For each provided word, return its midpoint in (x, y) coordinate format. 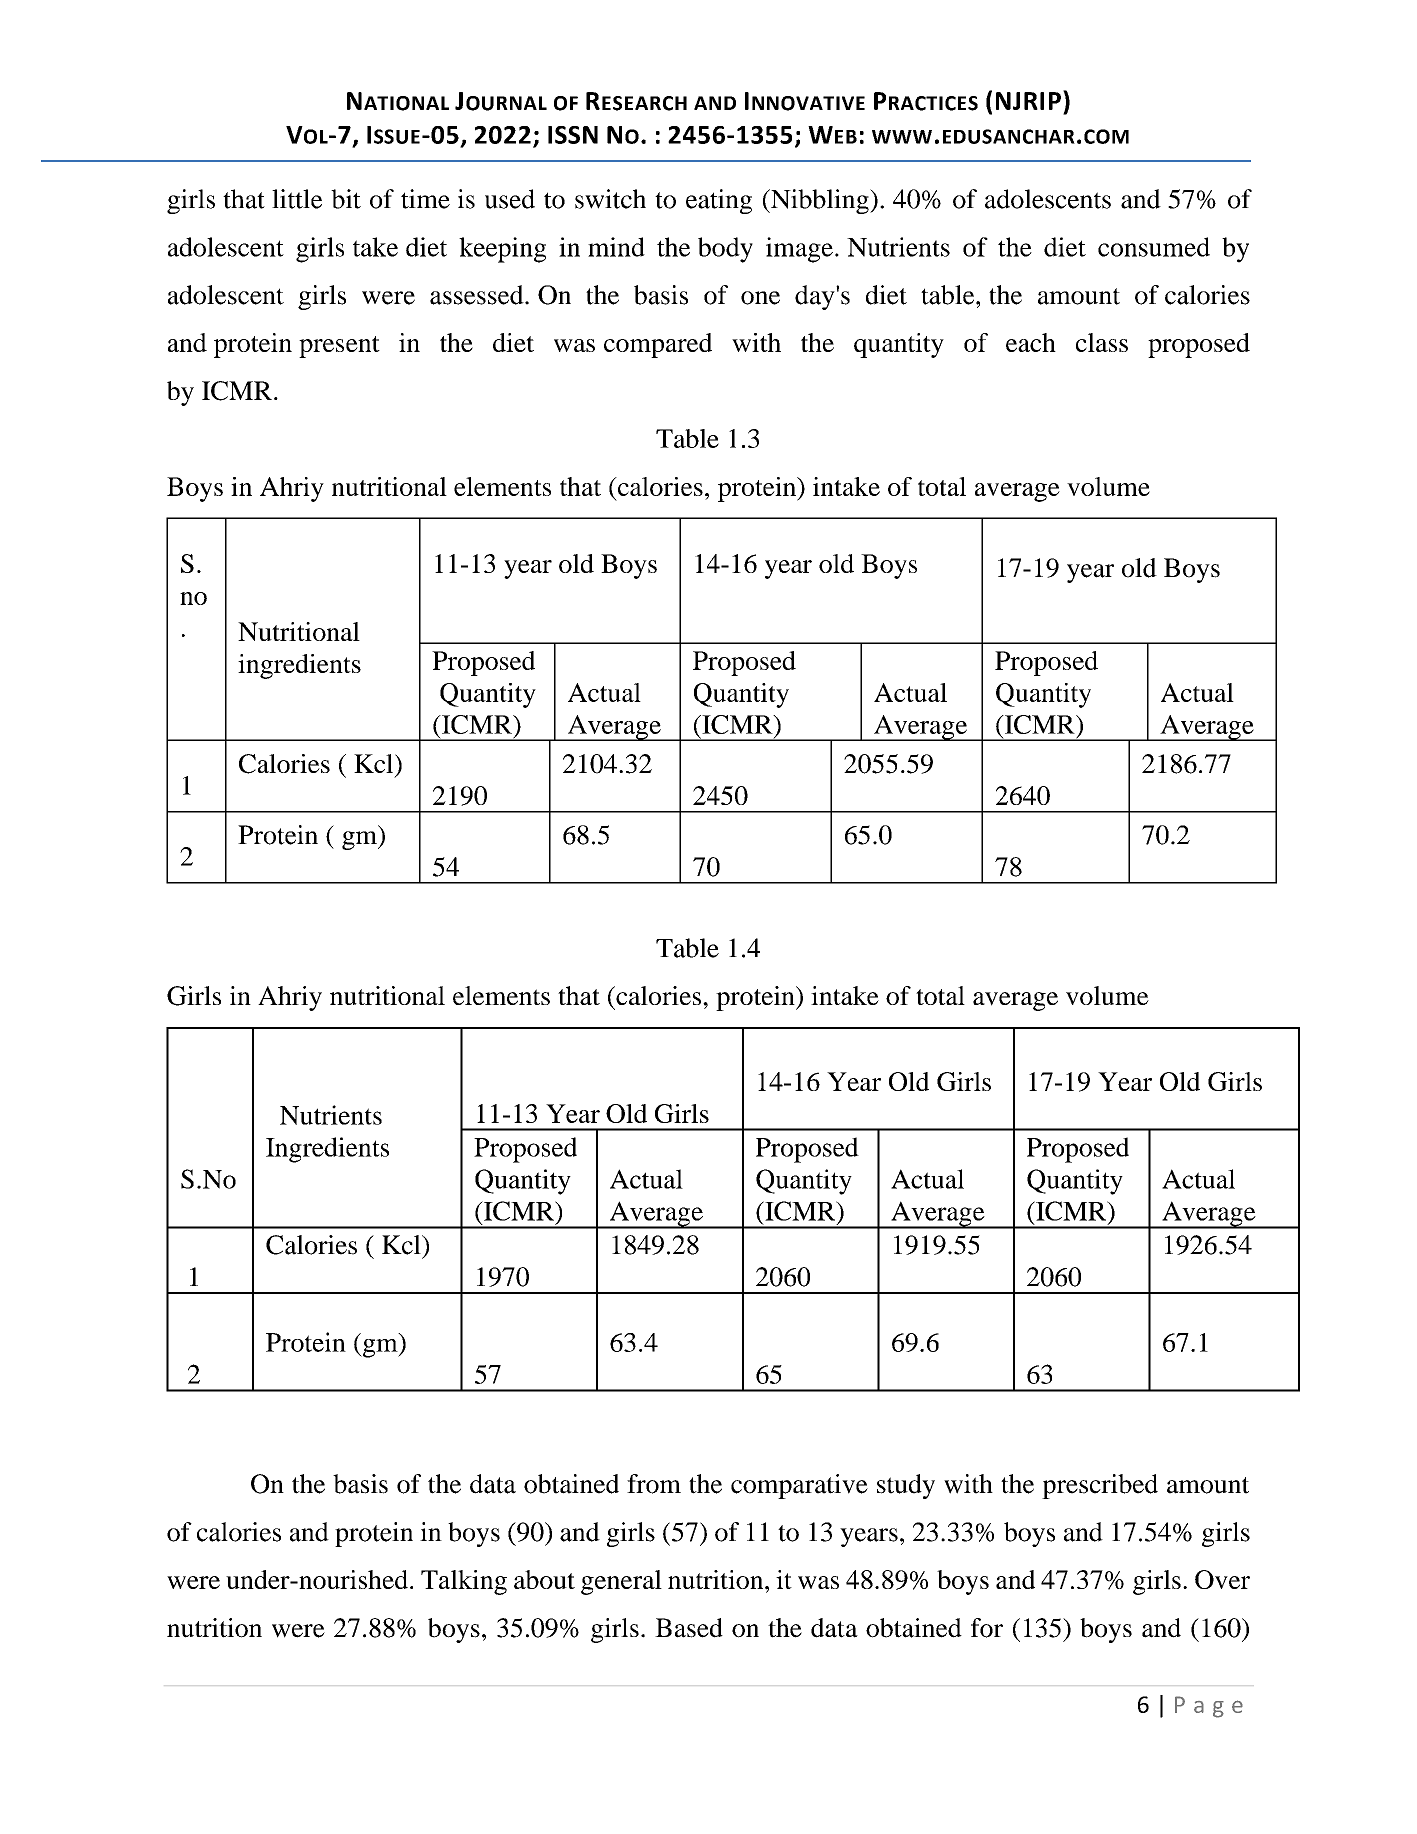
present (339, 347)
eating (719, 201)
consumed (1154, 247)
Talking (464, 1582)
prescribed (1100, 1486)
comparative (799, 1486)
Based (689, 1628)
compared (658, 345)
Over (1222, 1579)
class (1102, 342)
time (425, 199)
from (654, 1484)
